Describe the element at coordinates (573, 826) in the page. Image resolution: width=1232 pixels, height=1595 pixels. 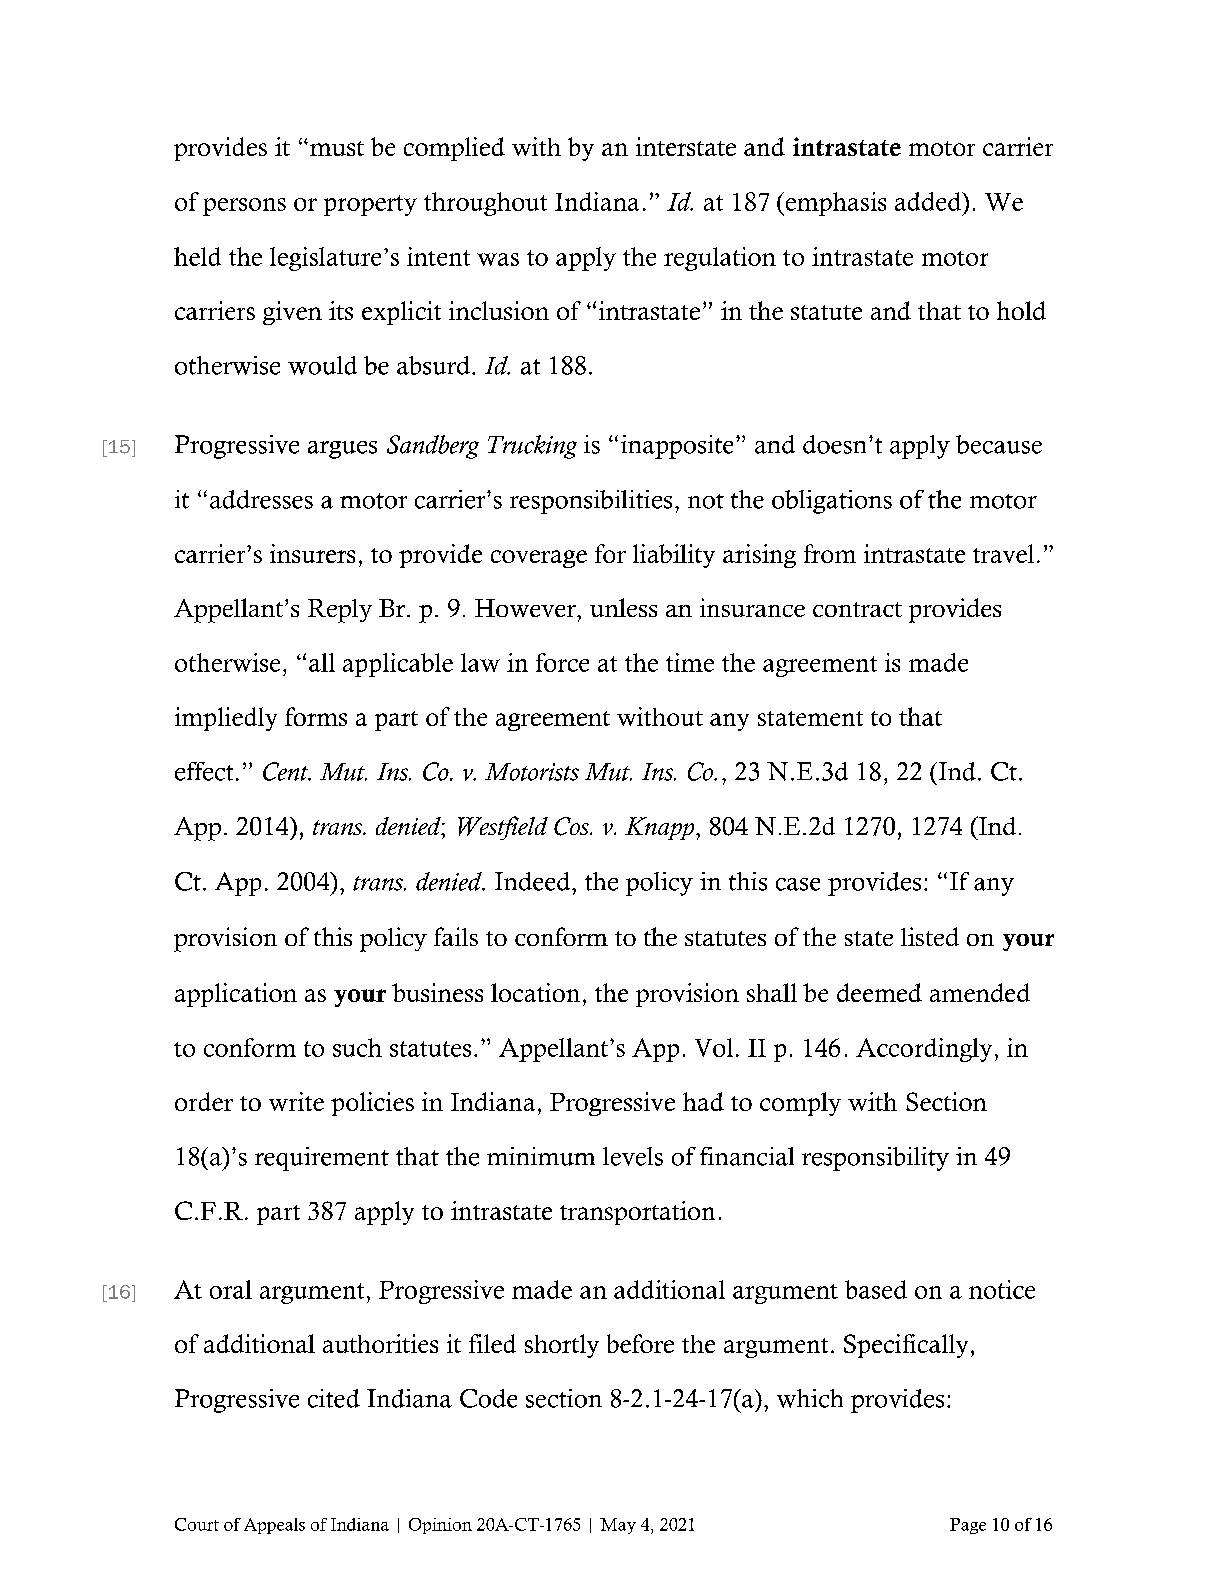
I see `Cos` at that location.
